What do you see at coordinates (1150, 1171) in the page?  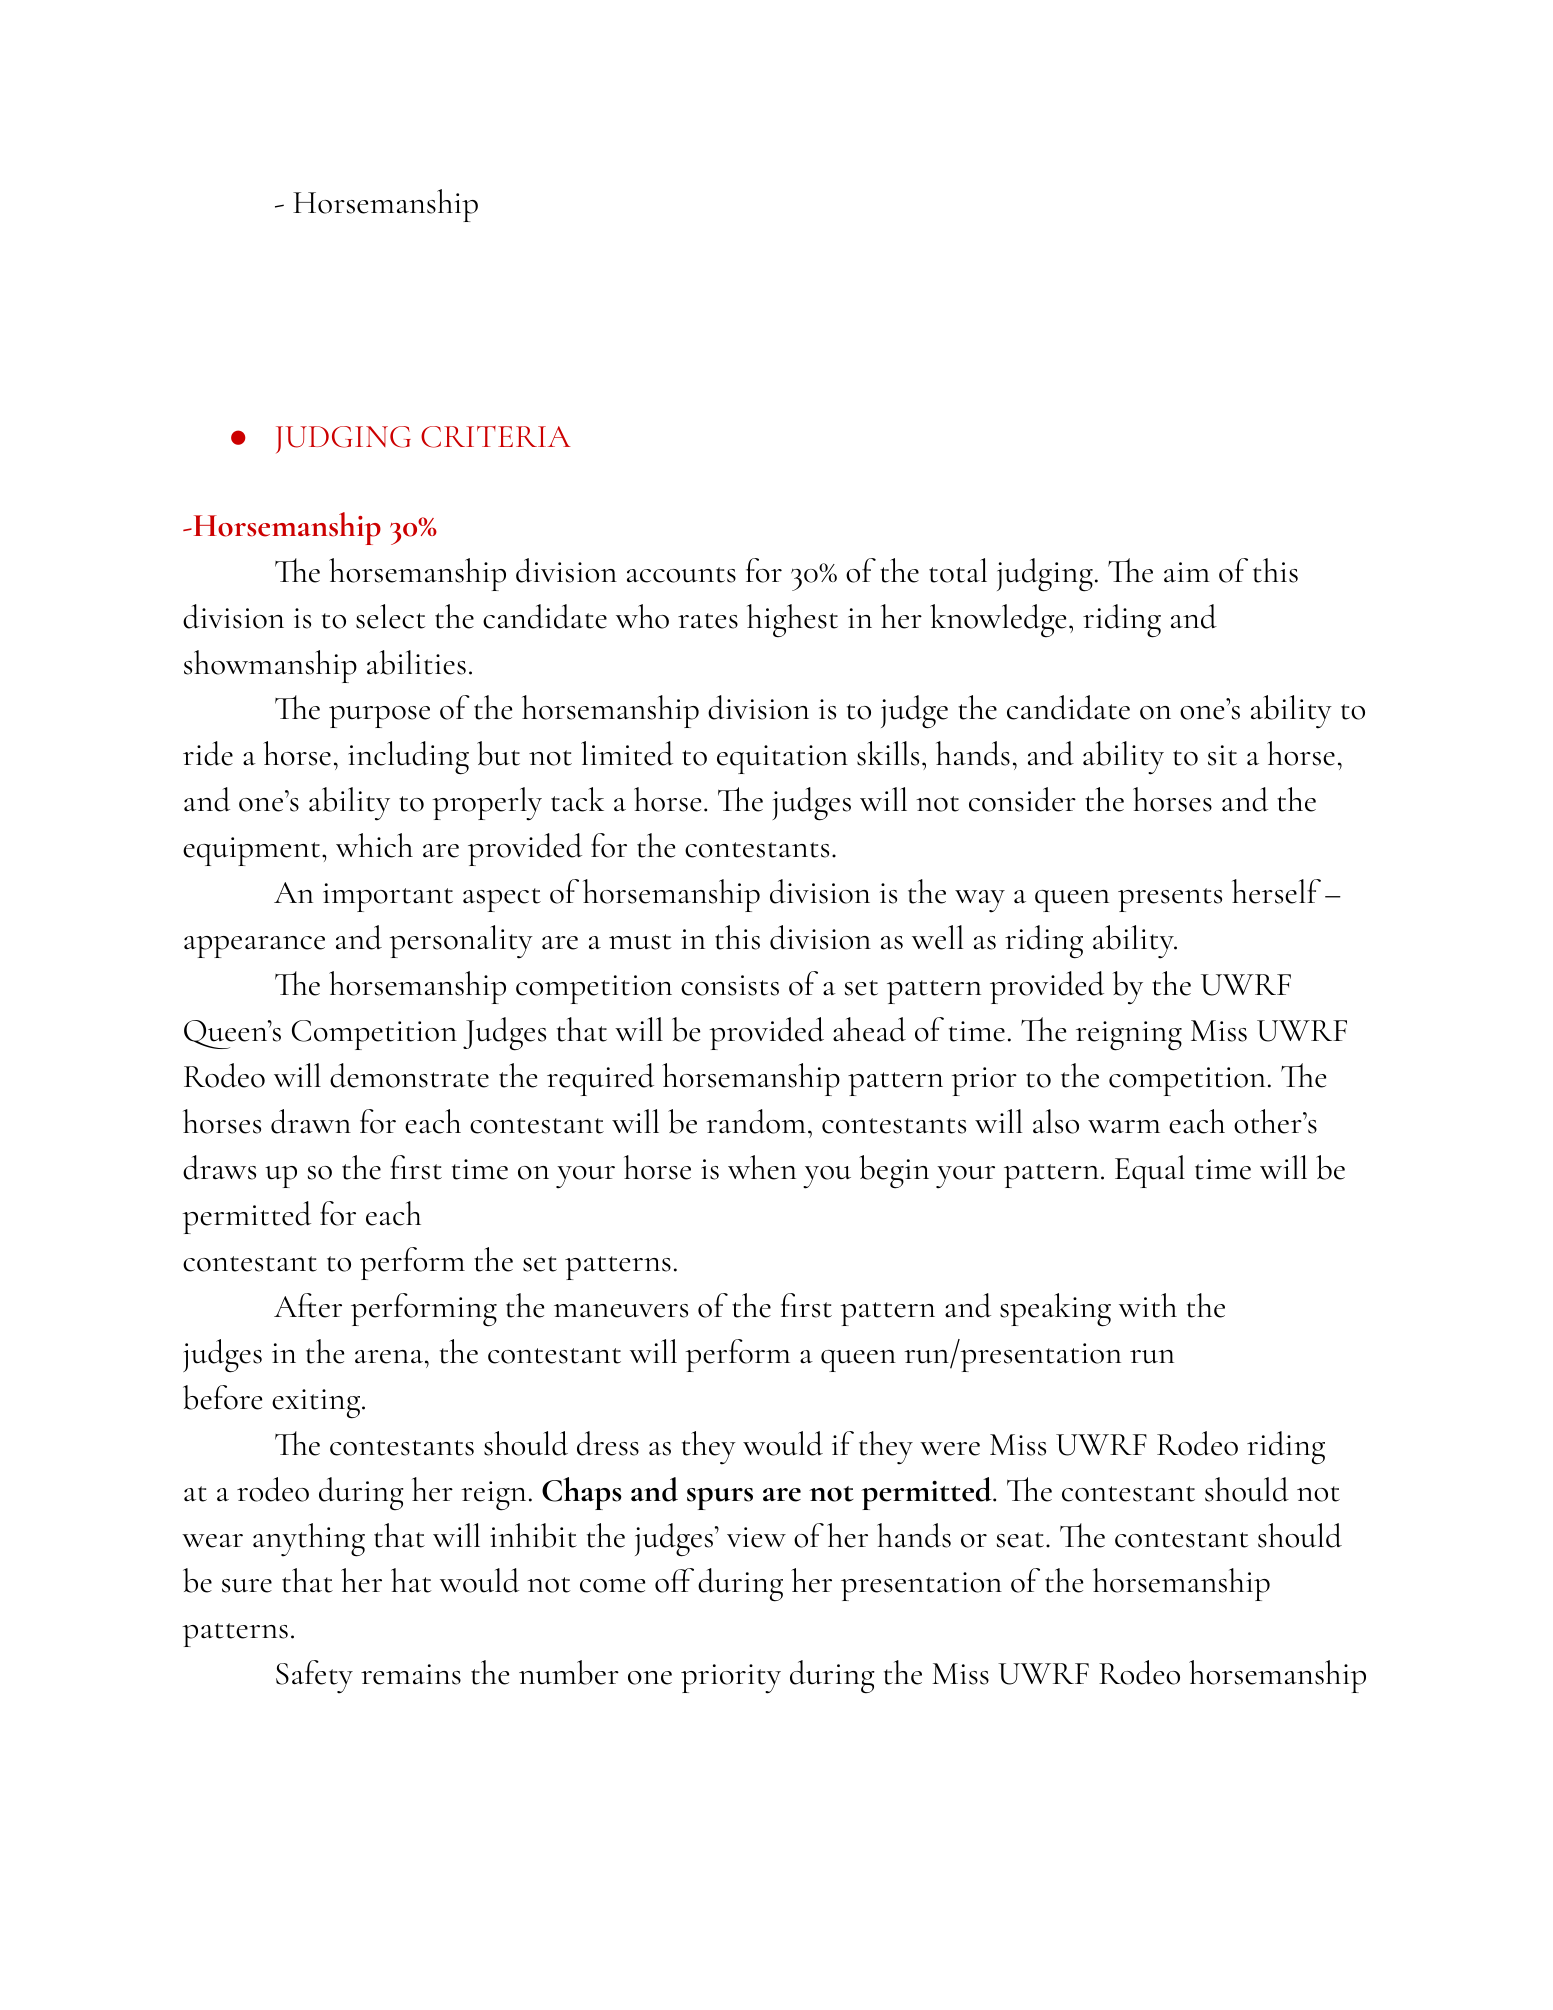 I see `Equal` at bounding box center [1150, 1171].
